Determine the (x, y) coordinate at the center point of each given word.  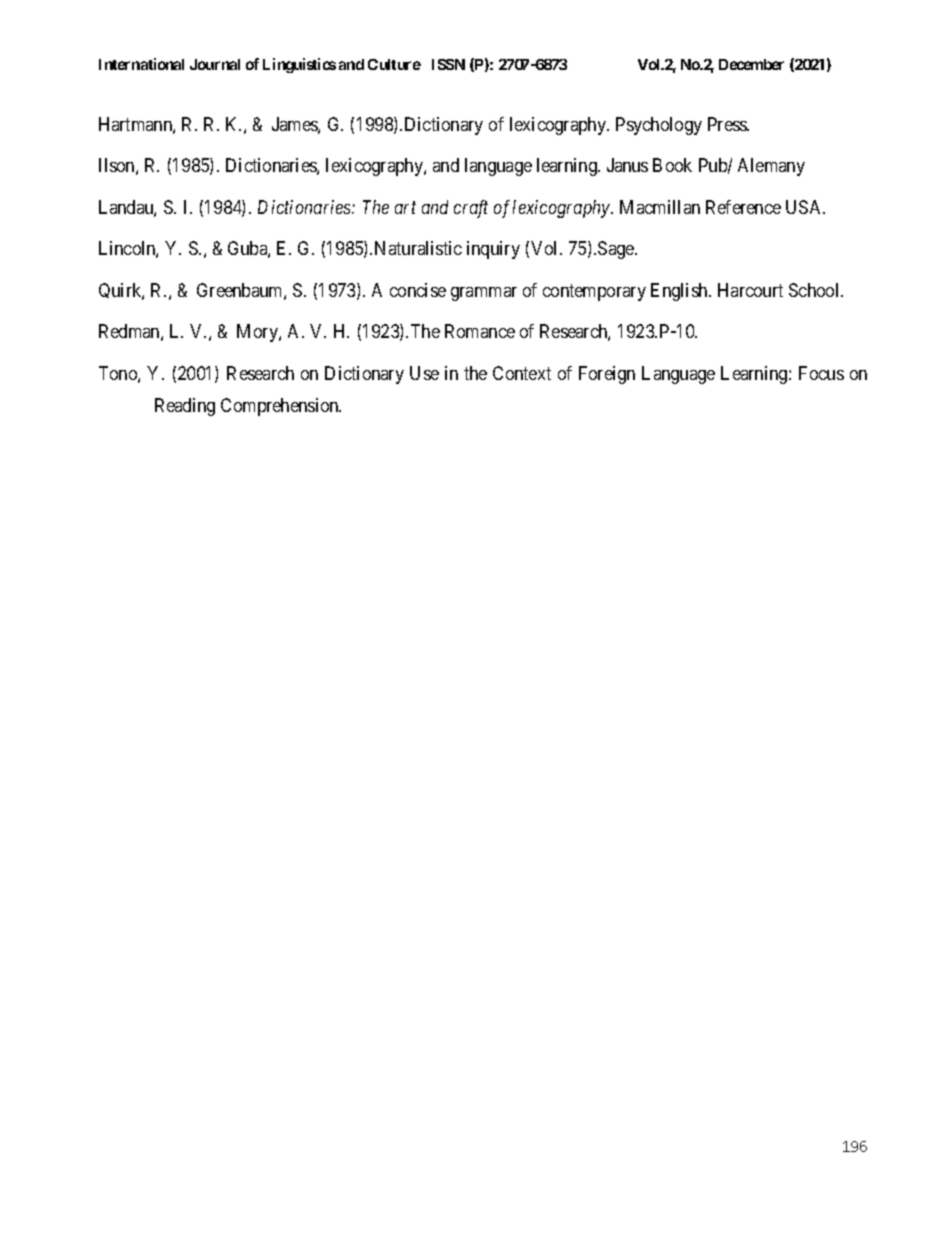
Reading (185, 407)
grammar (484, 294)
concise (418, 290)
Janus (627, 165)
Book (672, 165)
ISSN (448, 64)
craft (471, 209)
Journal (215, 64)
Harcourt (750, 290)
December (751, 64)
